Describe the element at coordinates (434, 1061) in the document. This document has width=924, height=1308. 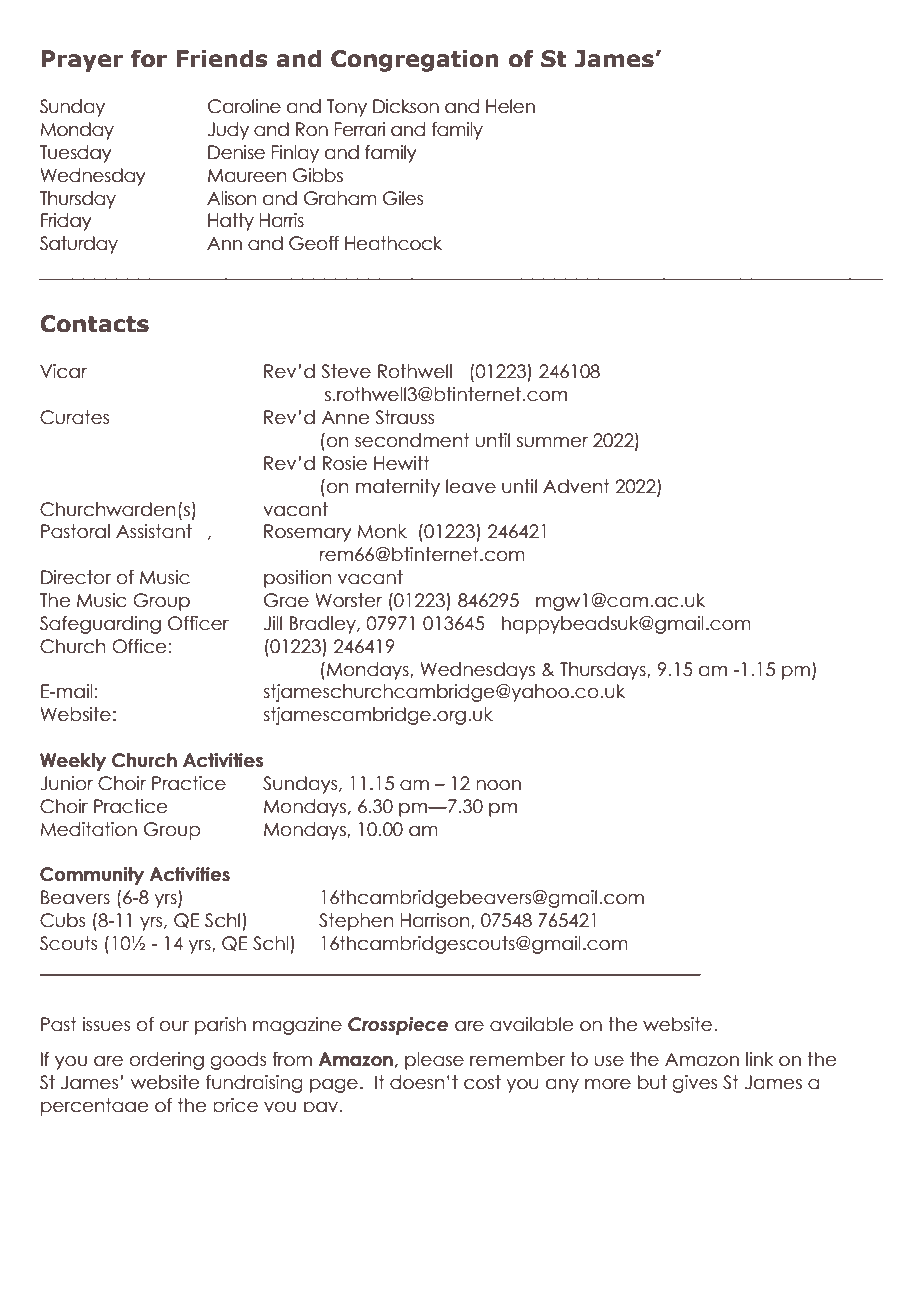
I see `please` at that location.
